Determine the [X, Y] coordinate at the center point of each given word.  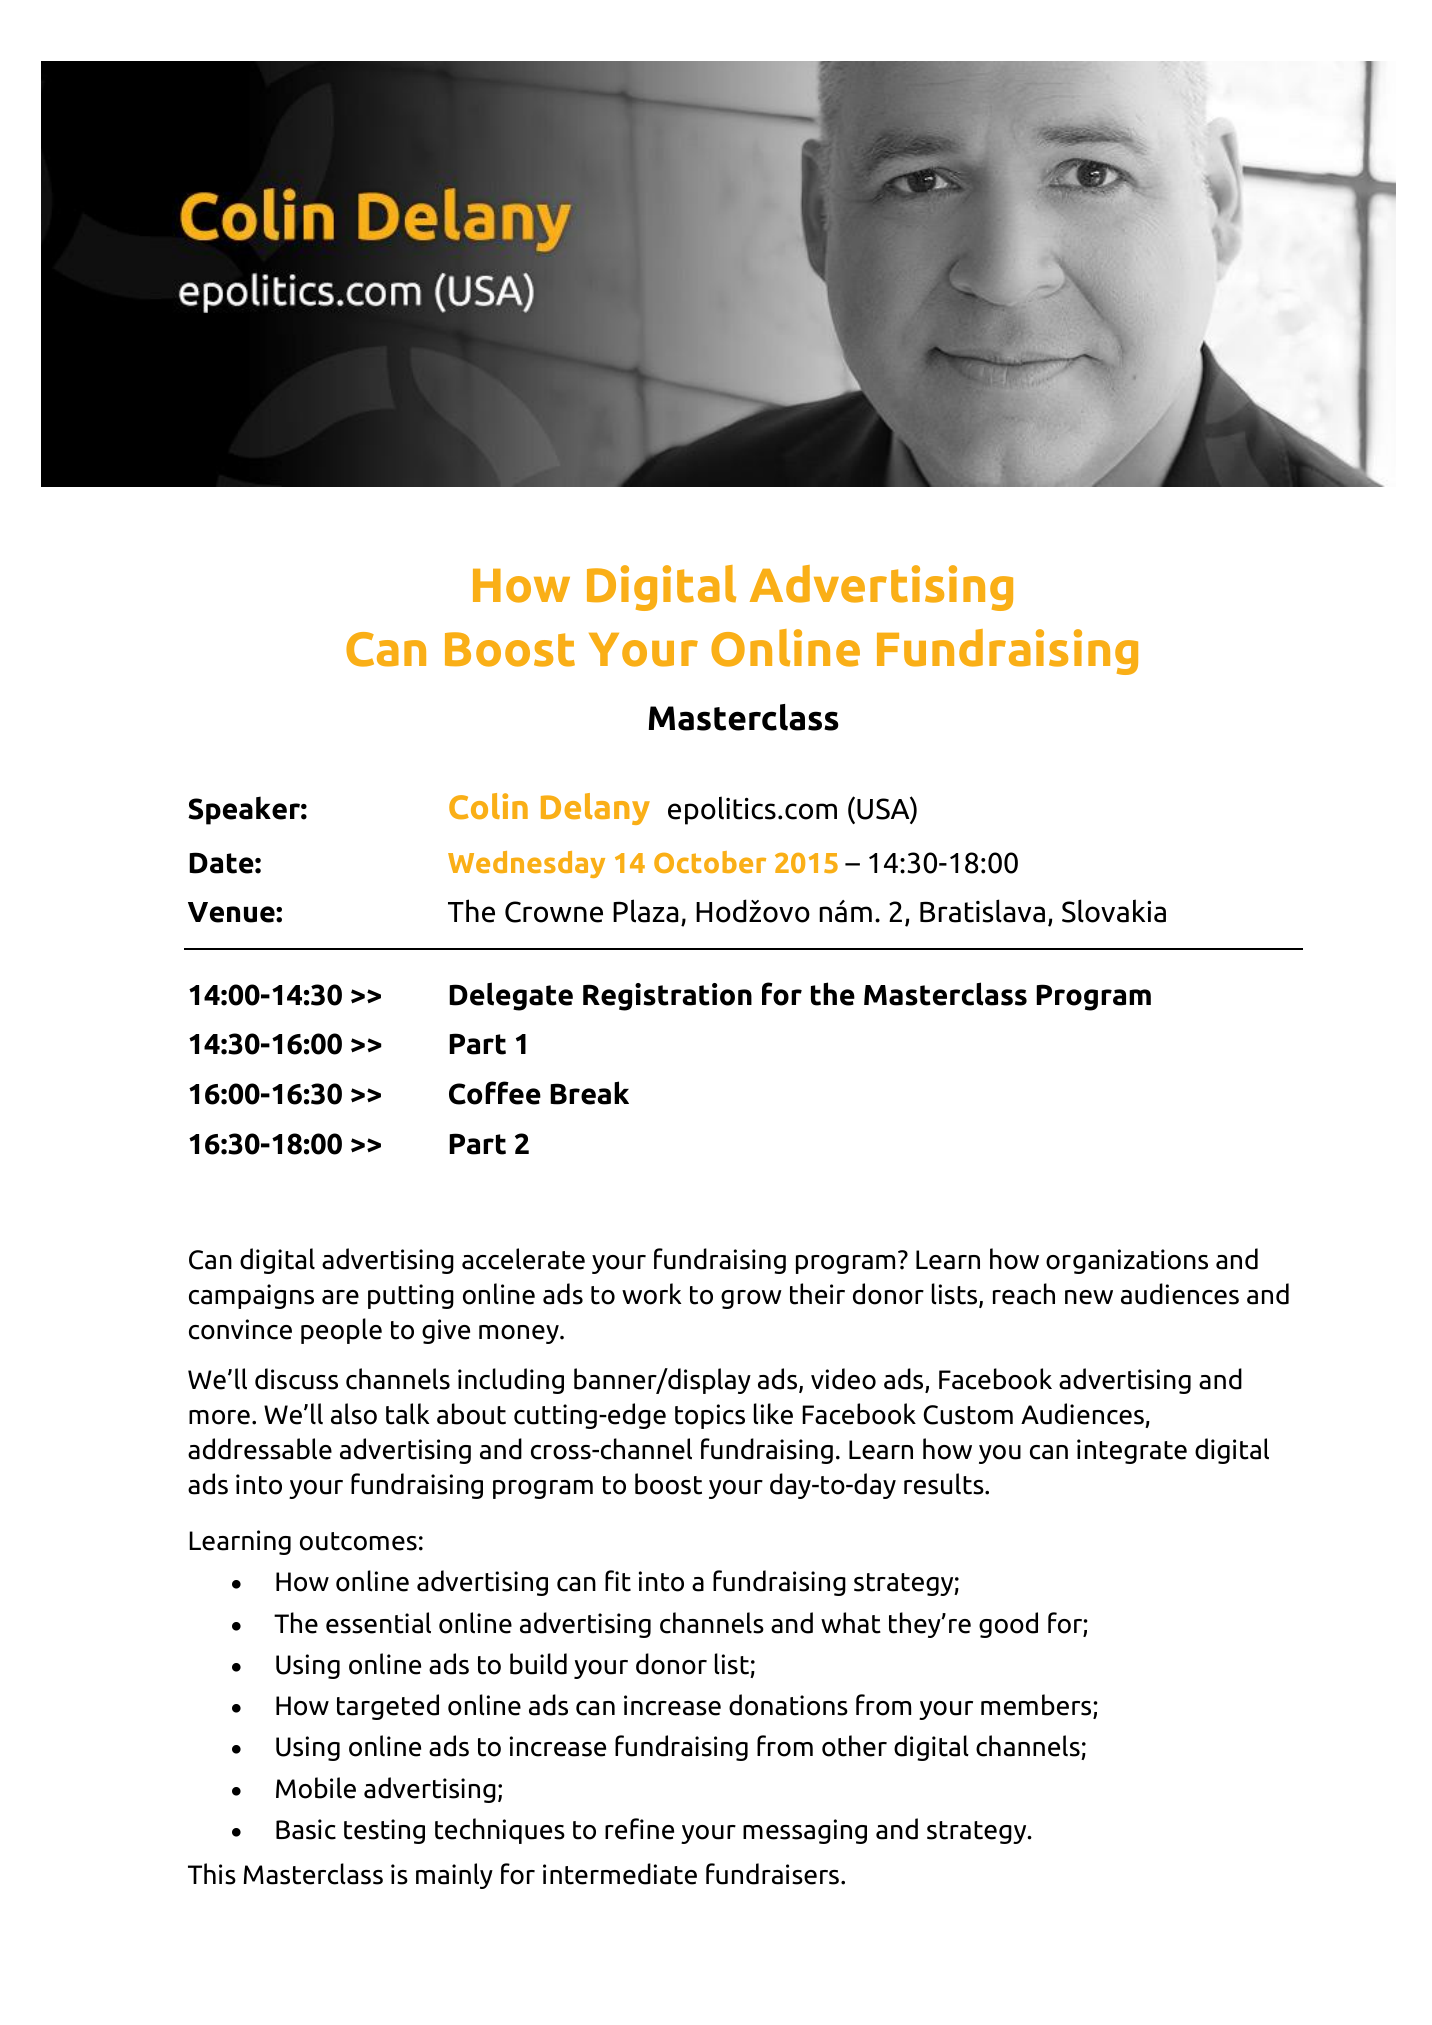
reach [1024, 1294]
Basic [306, 1829]
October [710, 862]
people [341, 1331]
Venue [232, 912]
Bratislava [982, 911]
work [651, 1294]
